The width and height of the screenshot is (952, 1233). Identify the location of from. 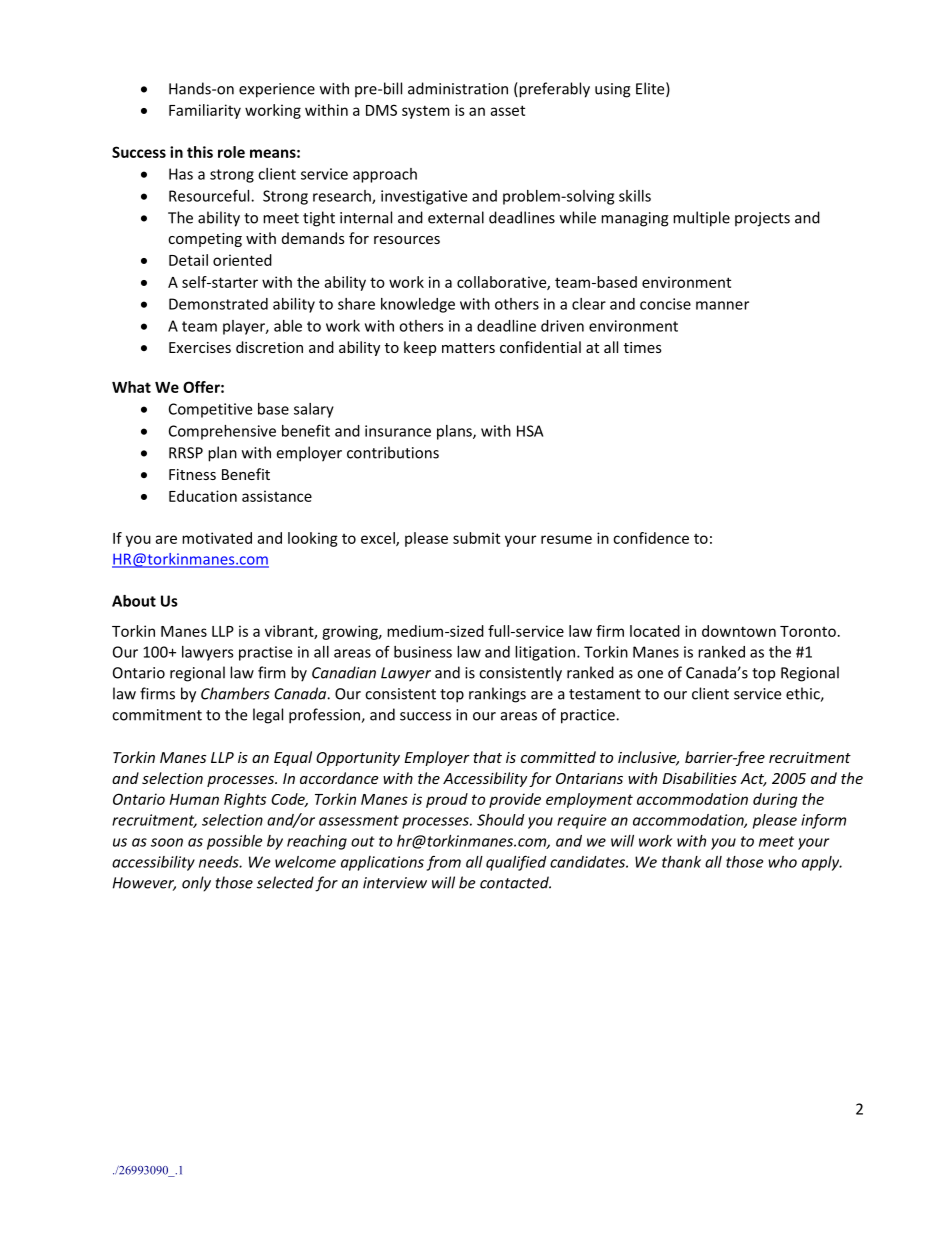
(444, 863).
